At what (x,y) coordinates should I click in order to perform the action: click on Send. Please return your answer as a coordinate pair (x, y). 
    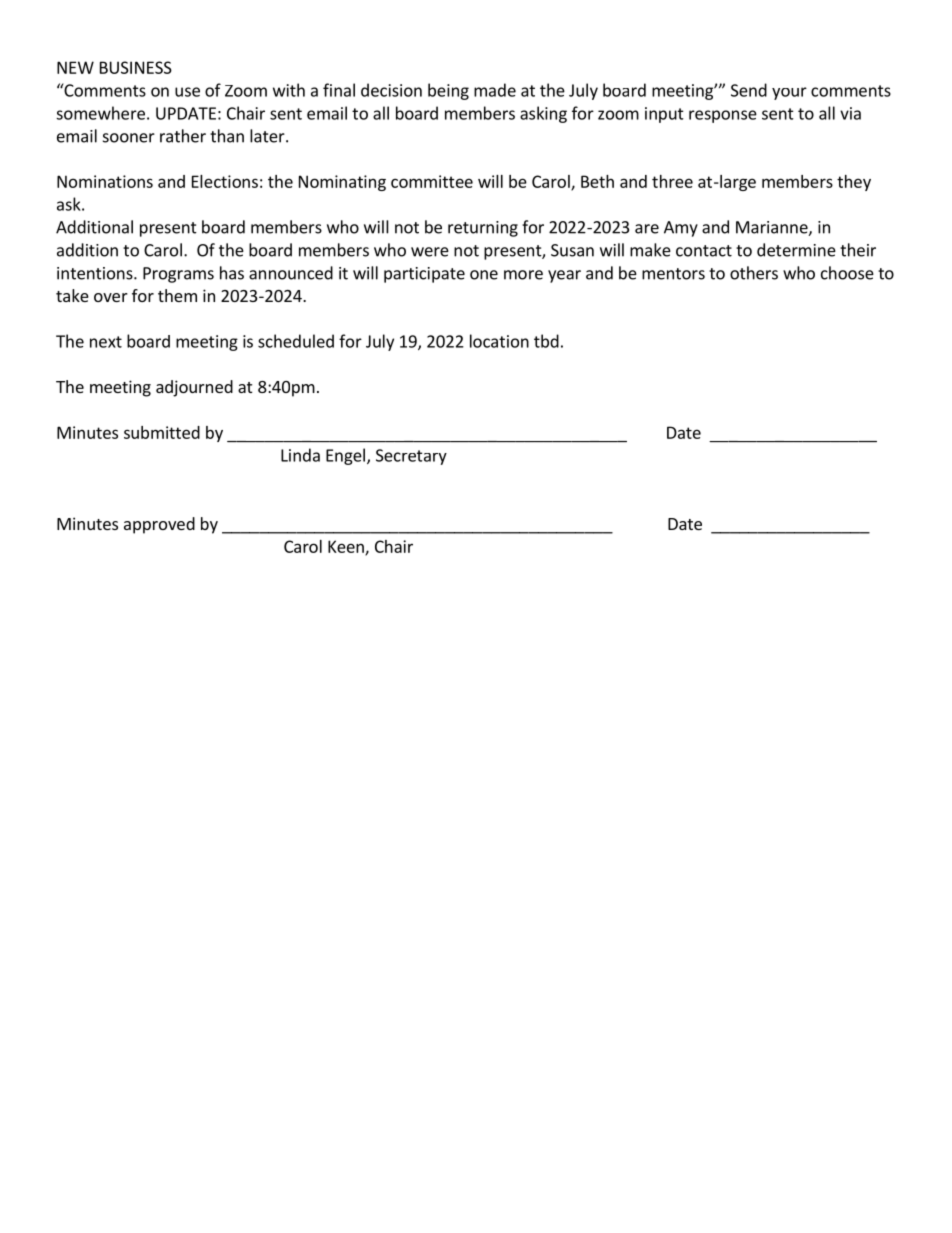
    Looking at the image, I should click on (749, 90).
